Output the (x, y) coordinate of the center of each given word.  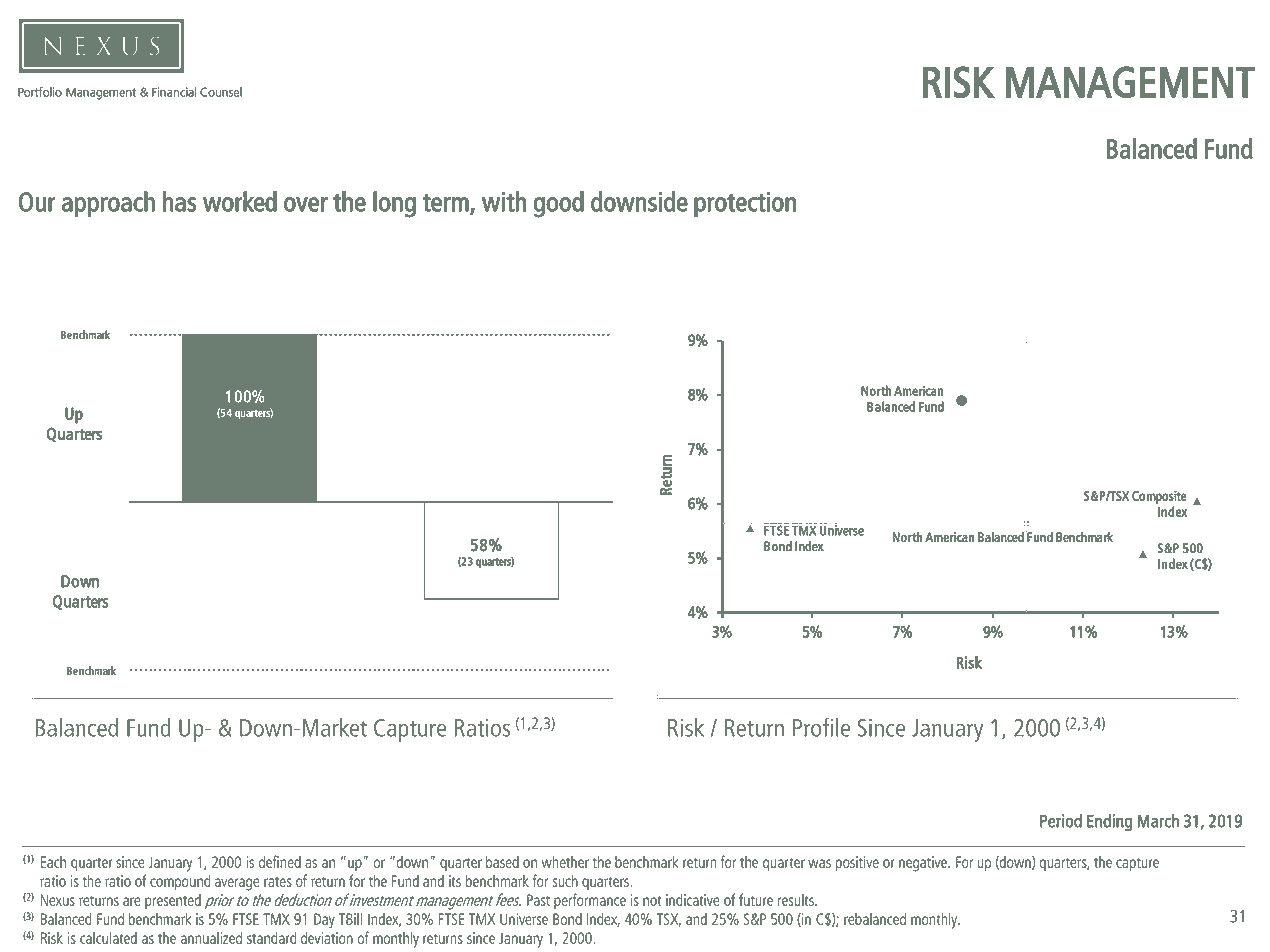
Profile (821, 727)
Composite (1159, 497)
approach (108, 204)
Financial (174, 92)
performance (590, 901)
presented (173, 901)
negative (924, 864)
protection (745, 205)
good (558, 204)
